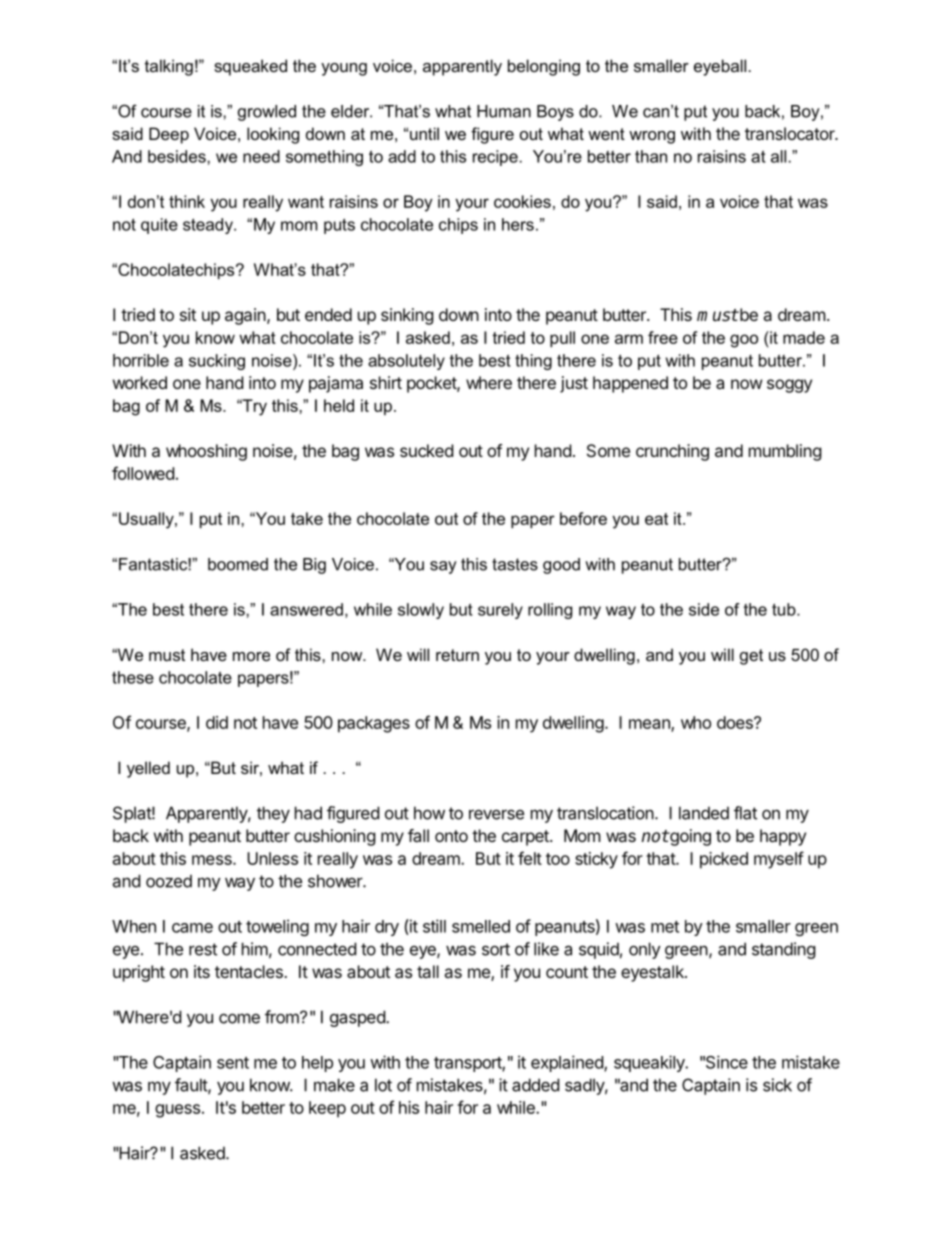  What do you see at coordinates (233, 1063) in the screenshot?
I see `sent` at bounding box center [233, 1063].
